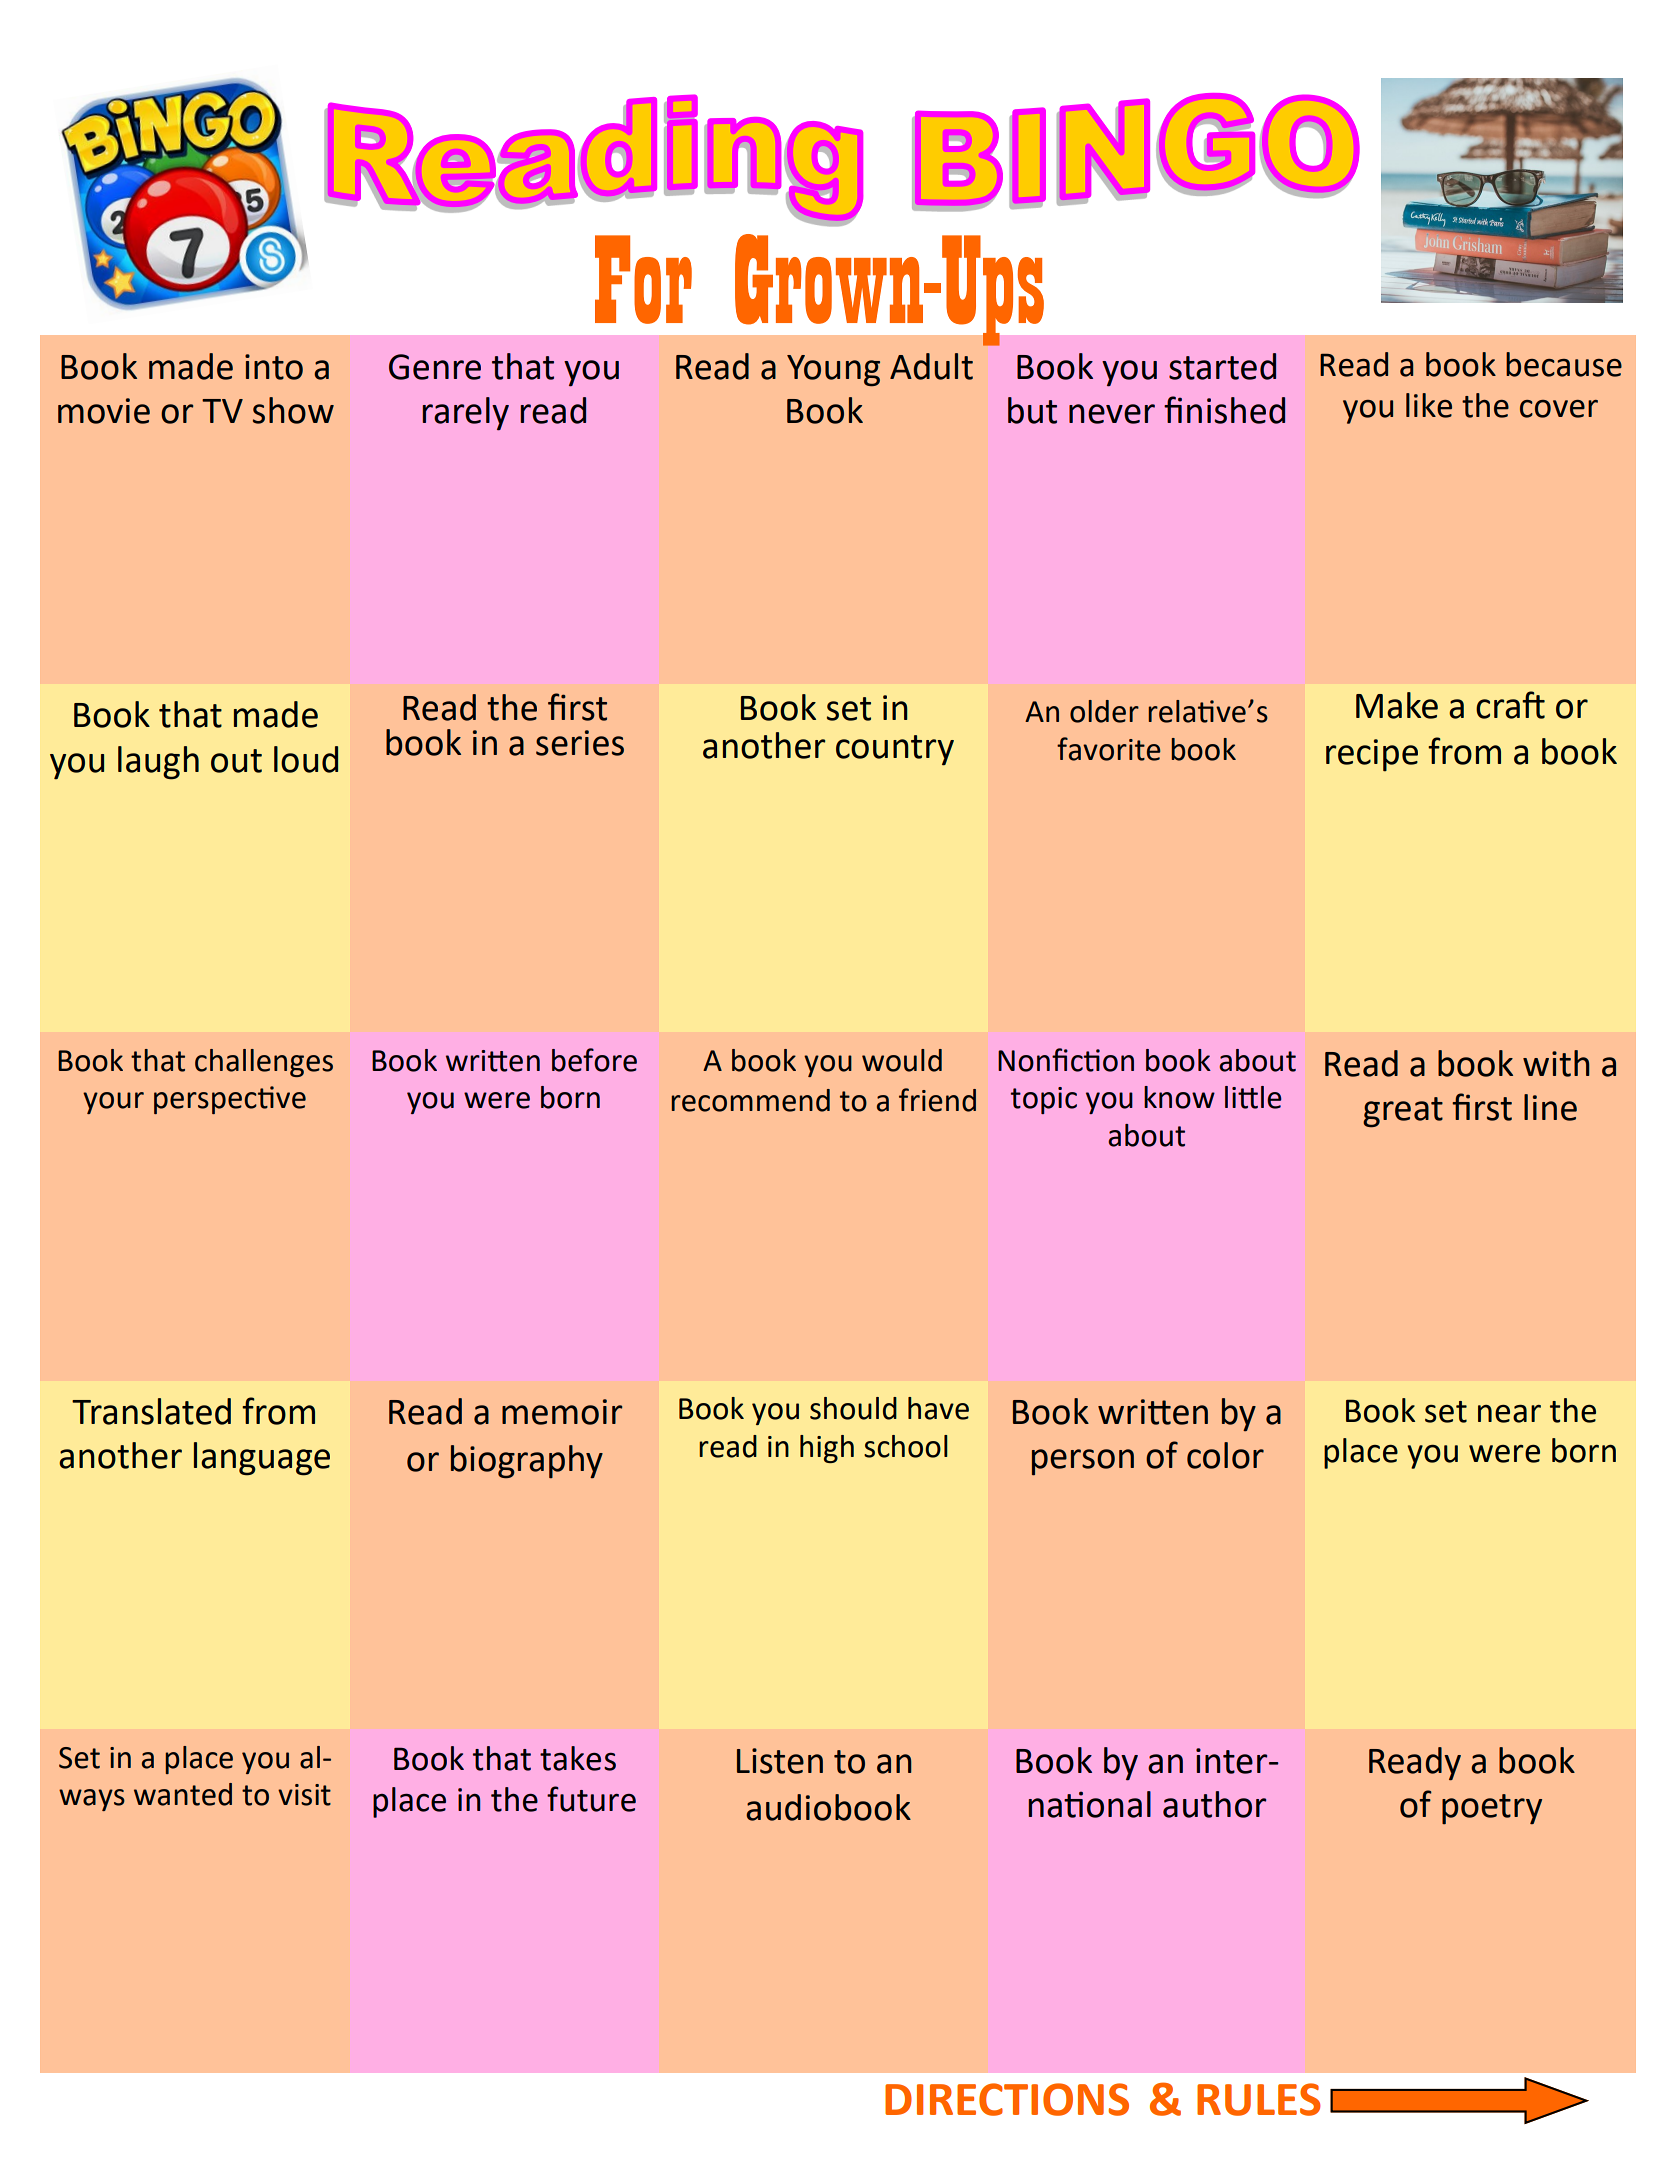  What do you see at coordinates (304, 1795) in the image?
I see `visit` at bounding box center [304, 1795].
